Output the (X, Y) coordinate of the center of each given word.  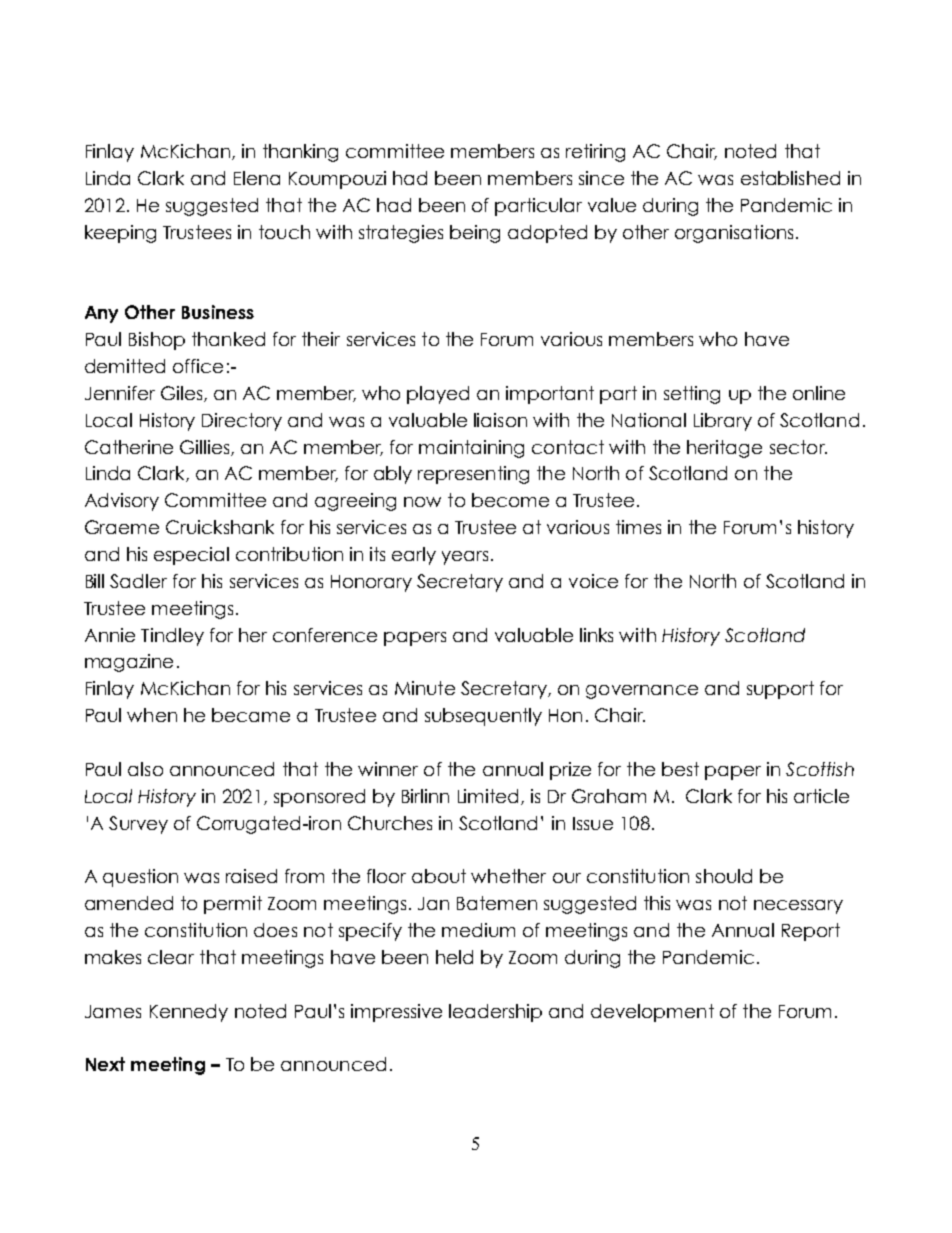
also (145, 769)
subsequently (483, 717)
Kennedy (189, 1013)
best (680, 769)
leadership (495, 1013)
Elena (257, 178)
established (790, 178)
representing (473, 475)
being (475, 234)
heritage (724, 449)
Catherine (129, 447)
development (652, 1013)
